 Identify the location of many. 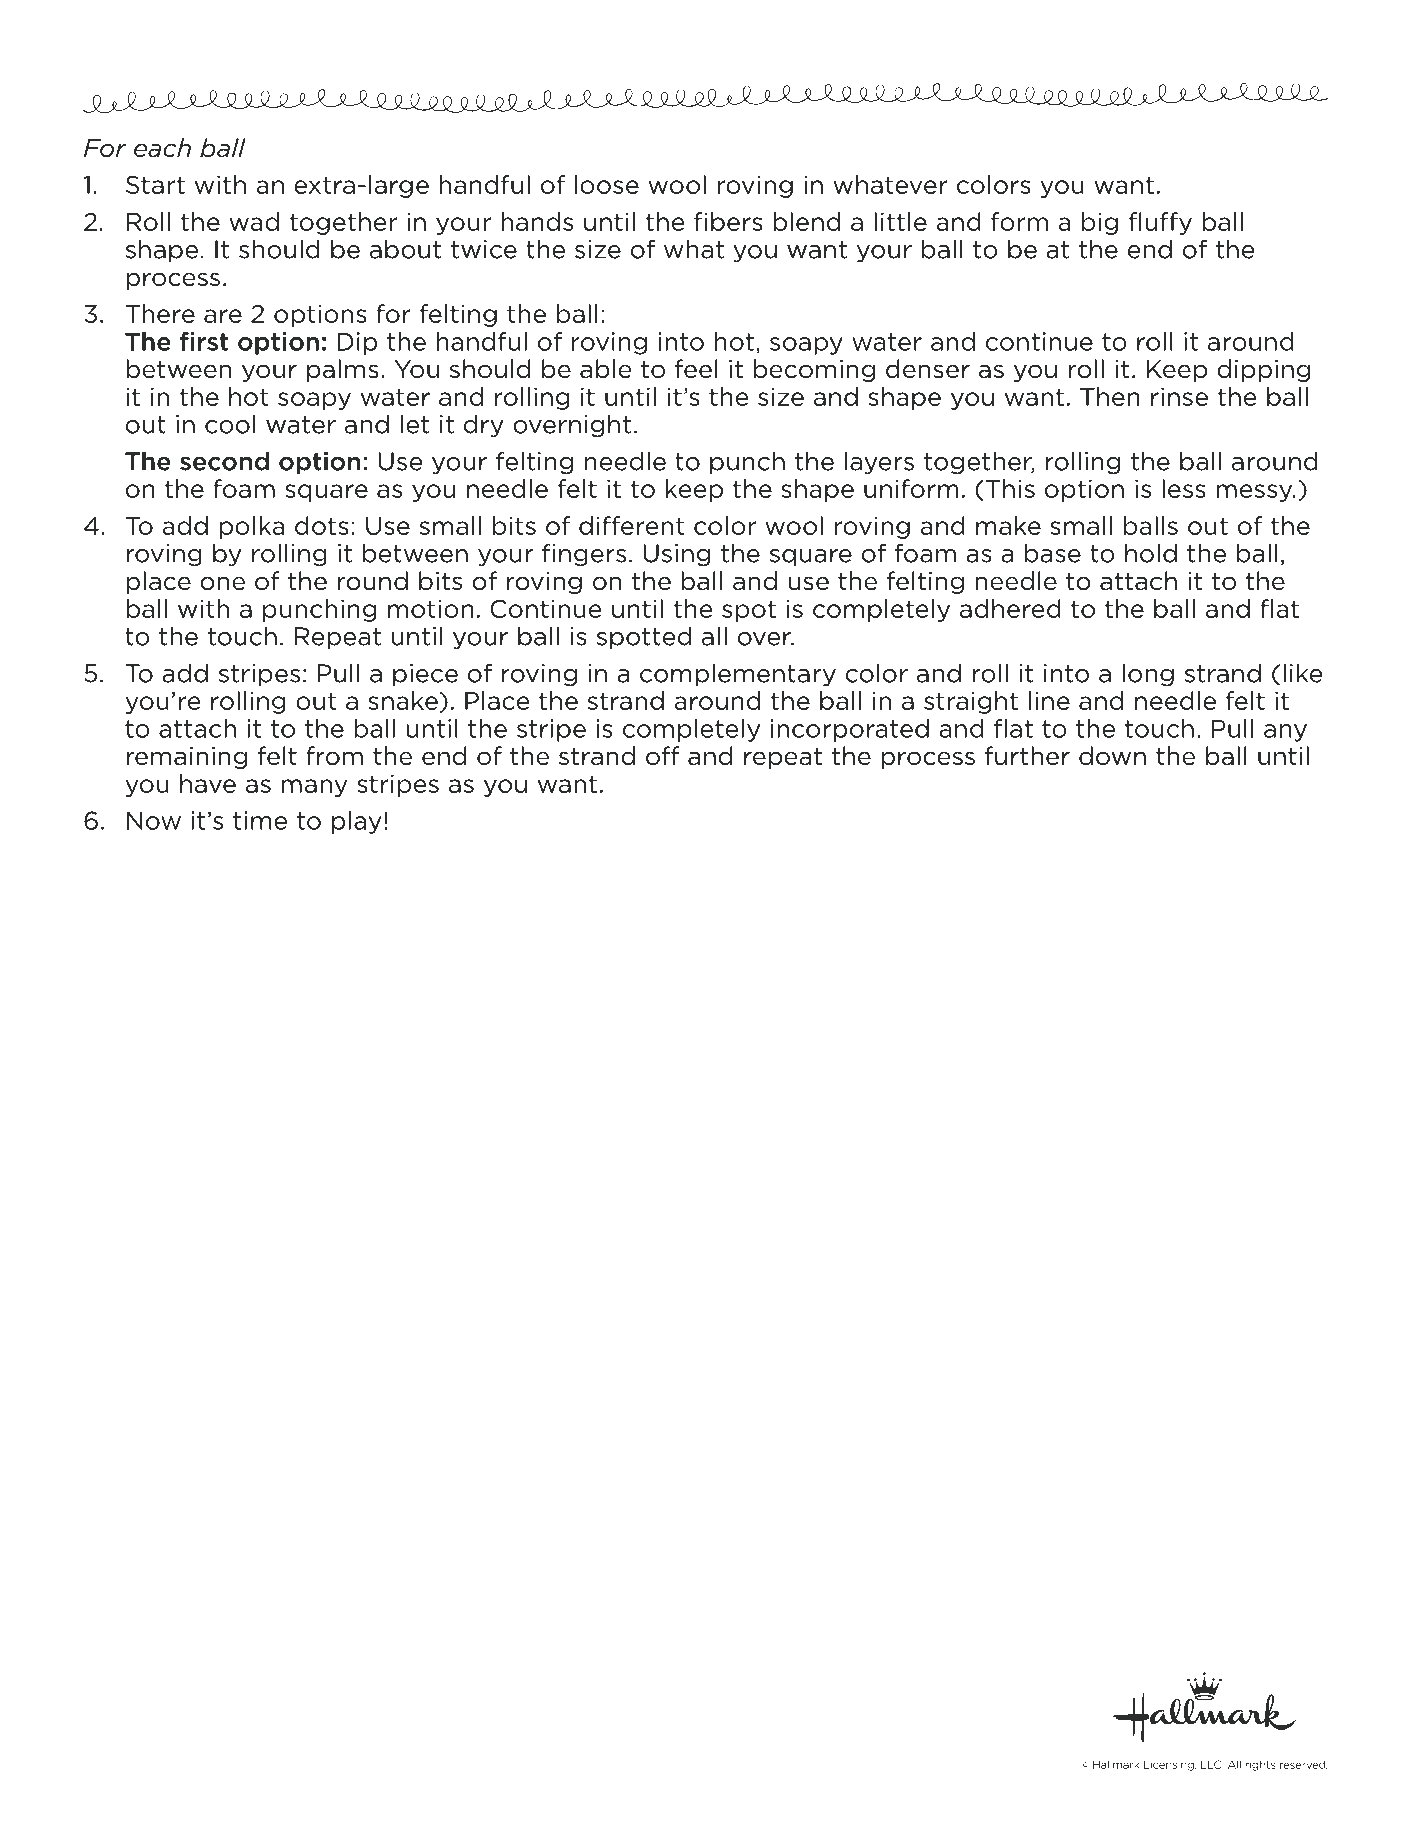
(314, 788).
